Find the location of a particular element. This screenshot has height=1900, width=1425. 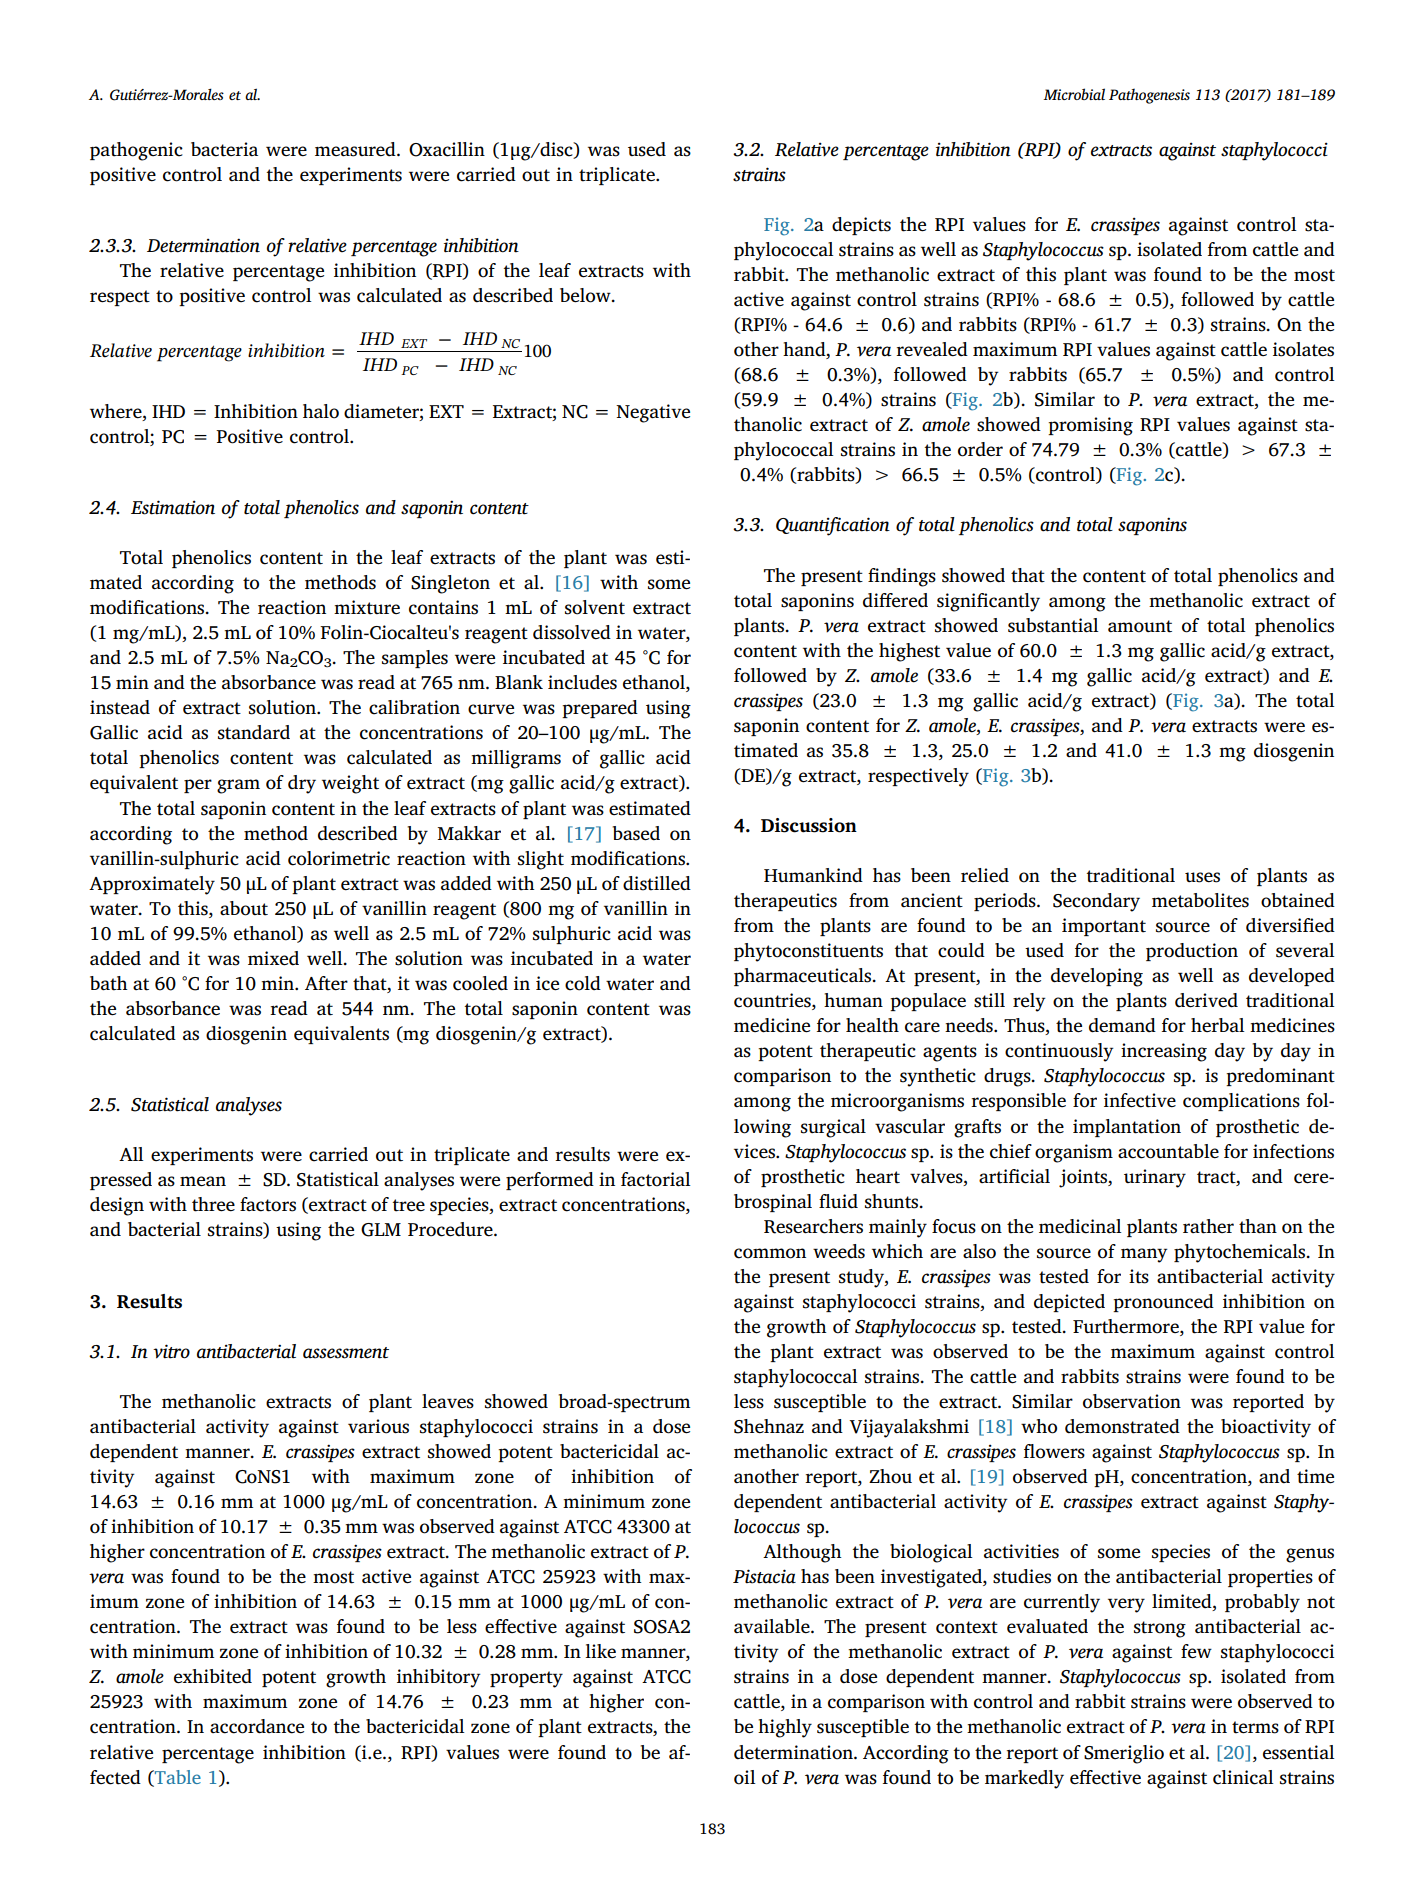

halo is located at coordinates (321, 411).
